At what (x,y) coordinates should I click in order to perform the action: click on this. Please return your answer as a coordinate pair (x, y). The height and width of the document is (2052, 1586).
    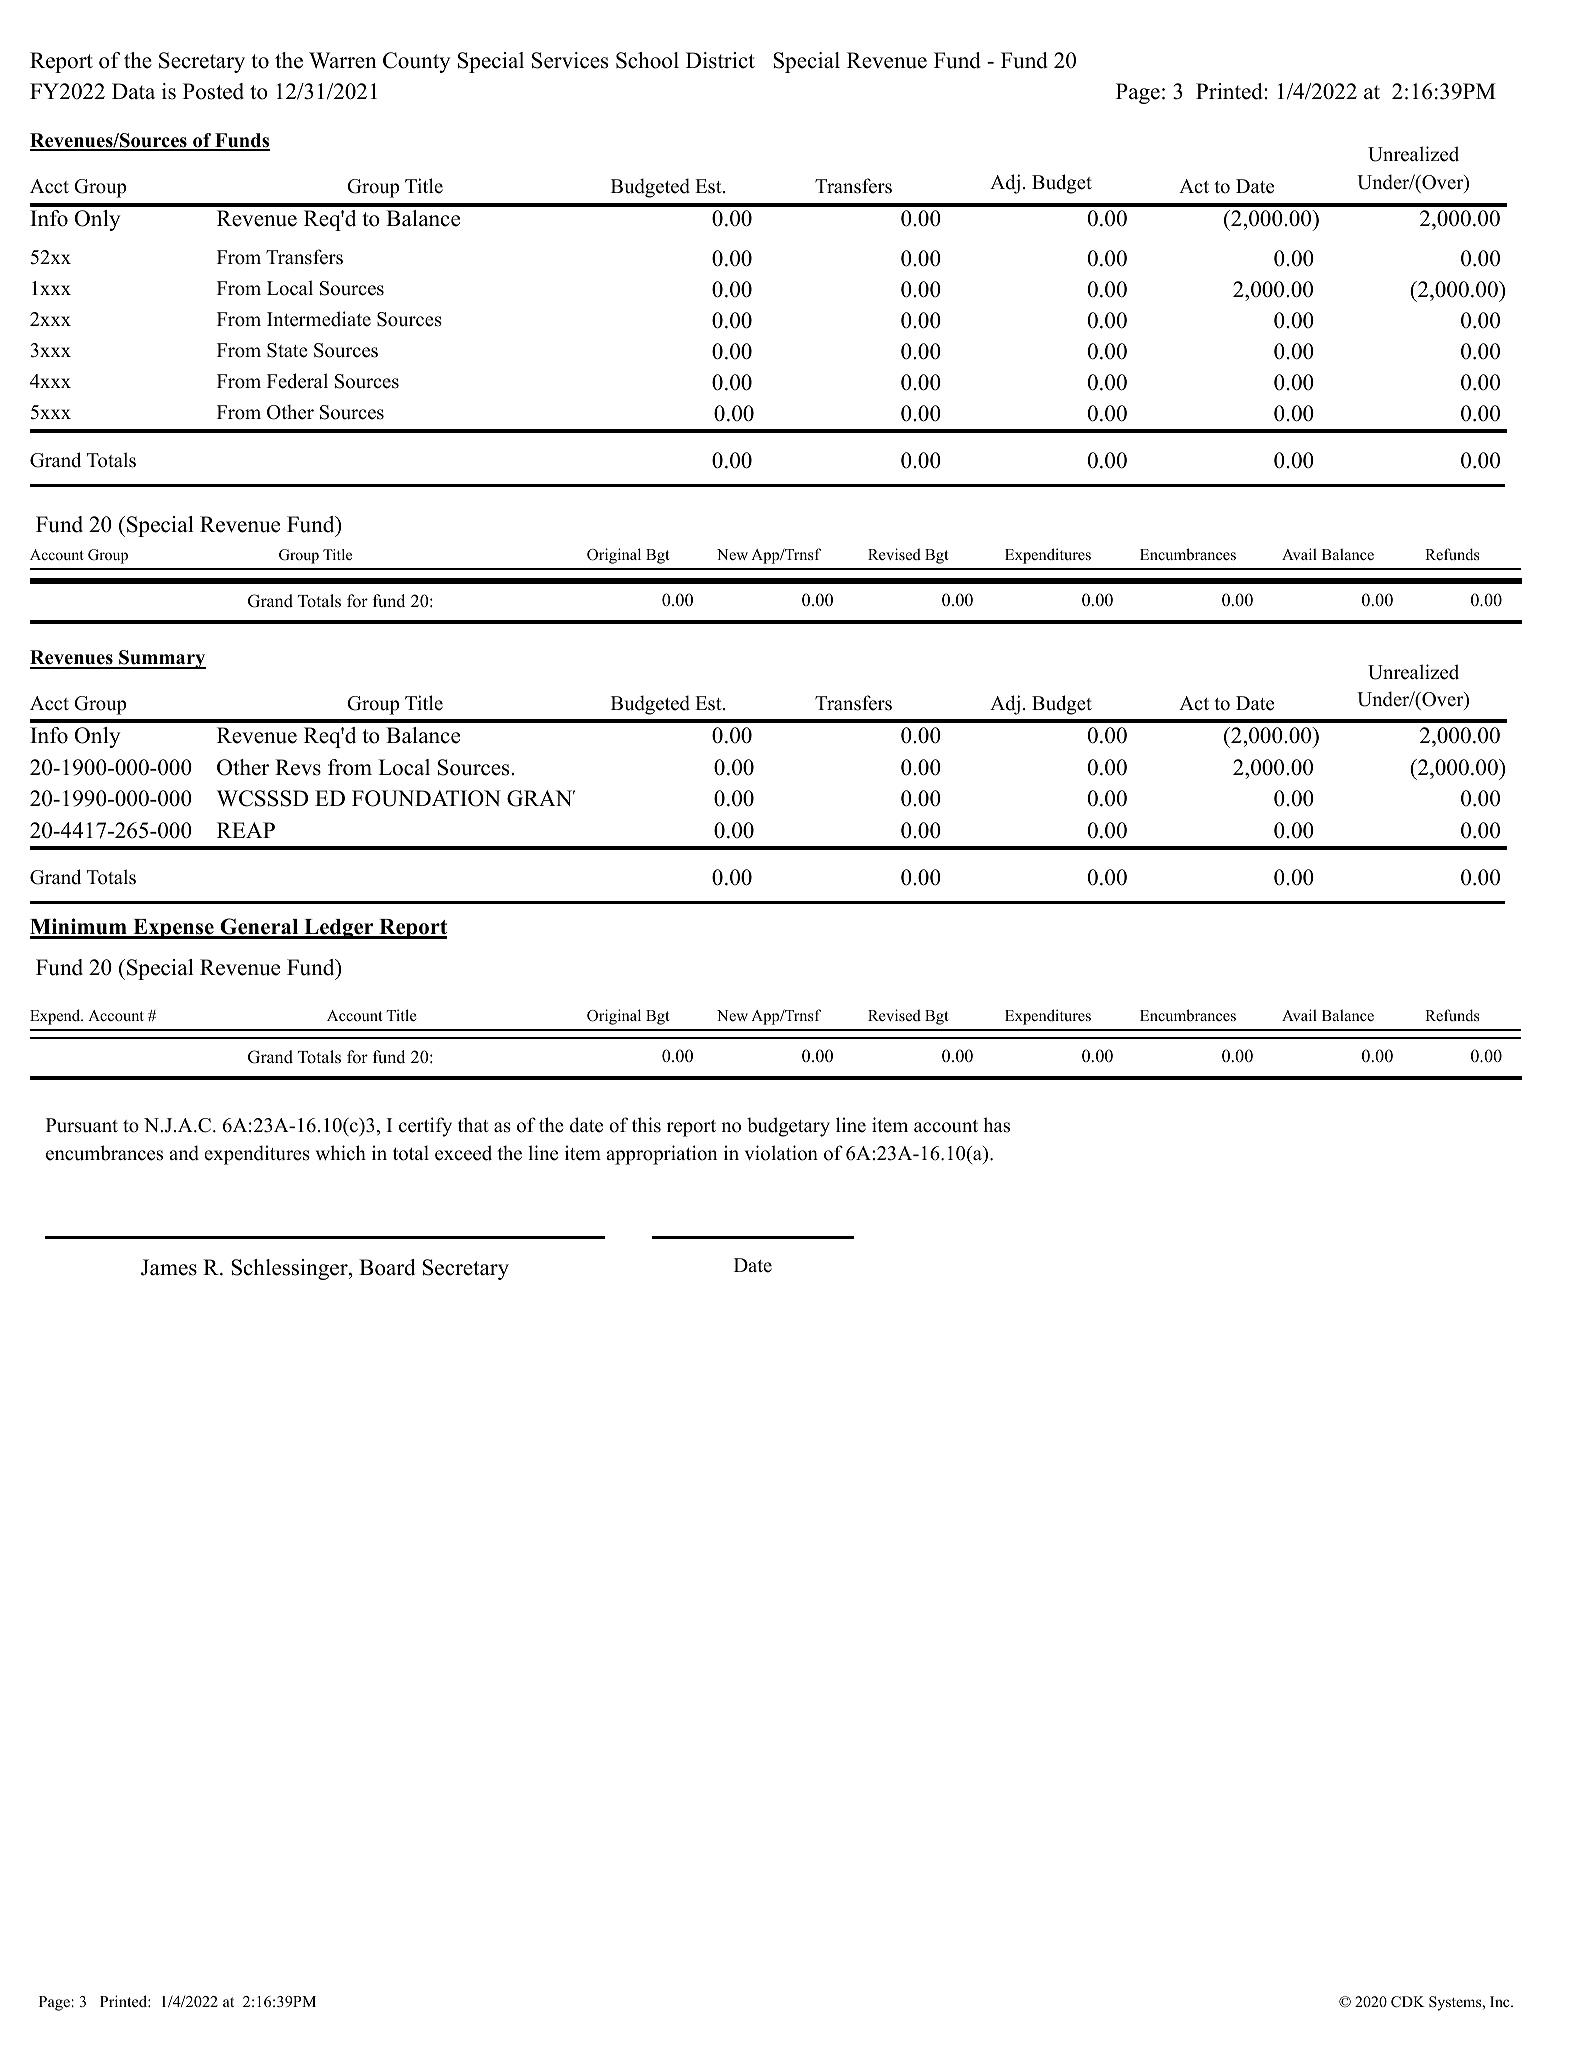
    Looking at the image, I should click on (646, 1125).
